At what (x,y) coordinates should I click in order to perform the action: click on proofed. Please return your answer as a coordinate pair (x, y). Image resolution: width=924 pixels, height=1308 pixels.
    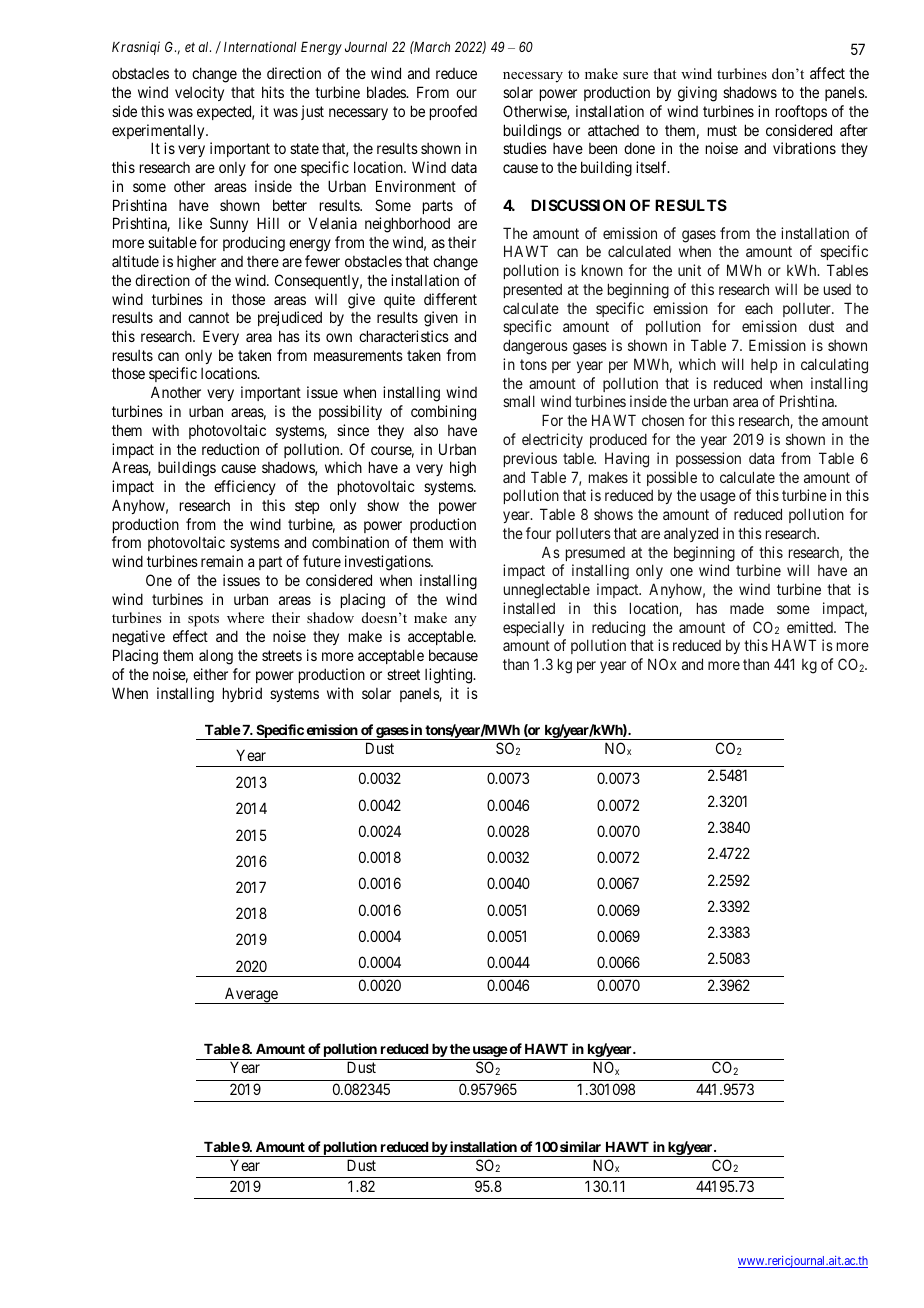
    Looking at the image, I should click on (453, 112).
